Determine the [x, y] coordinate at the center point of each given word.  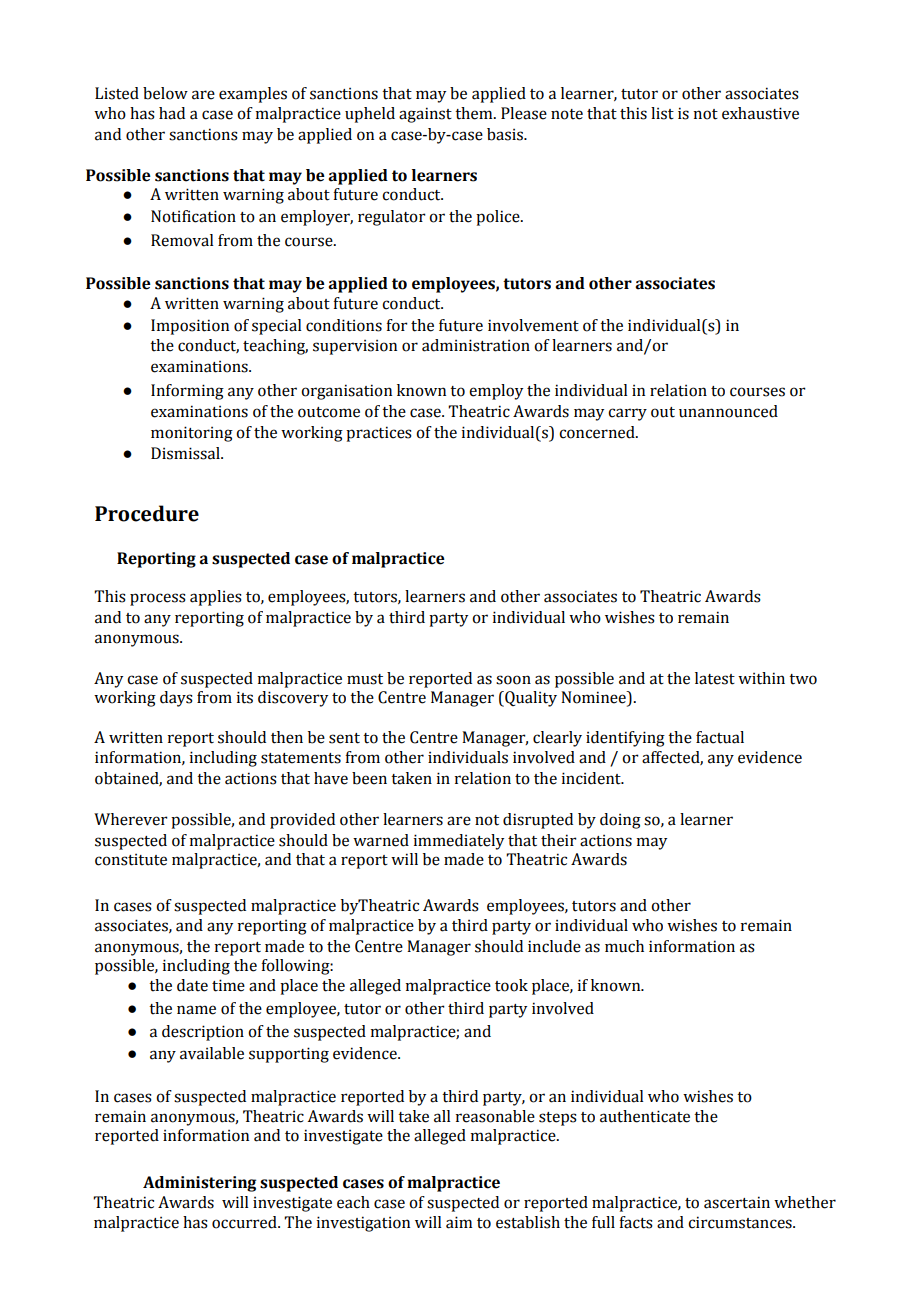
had [172, 113]
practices [379, 434]
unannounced [728, 411]
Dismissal [186, 453]
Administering [199, 1184]
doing [620, 821]
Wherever [131, 819]
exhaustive [760, 113]
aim [459, 1222]
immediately [458, 842]
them [475, 113]
